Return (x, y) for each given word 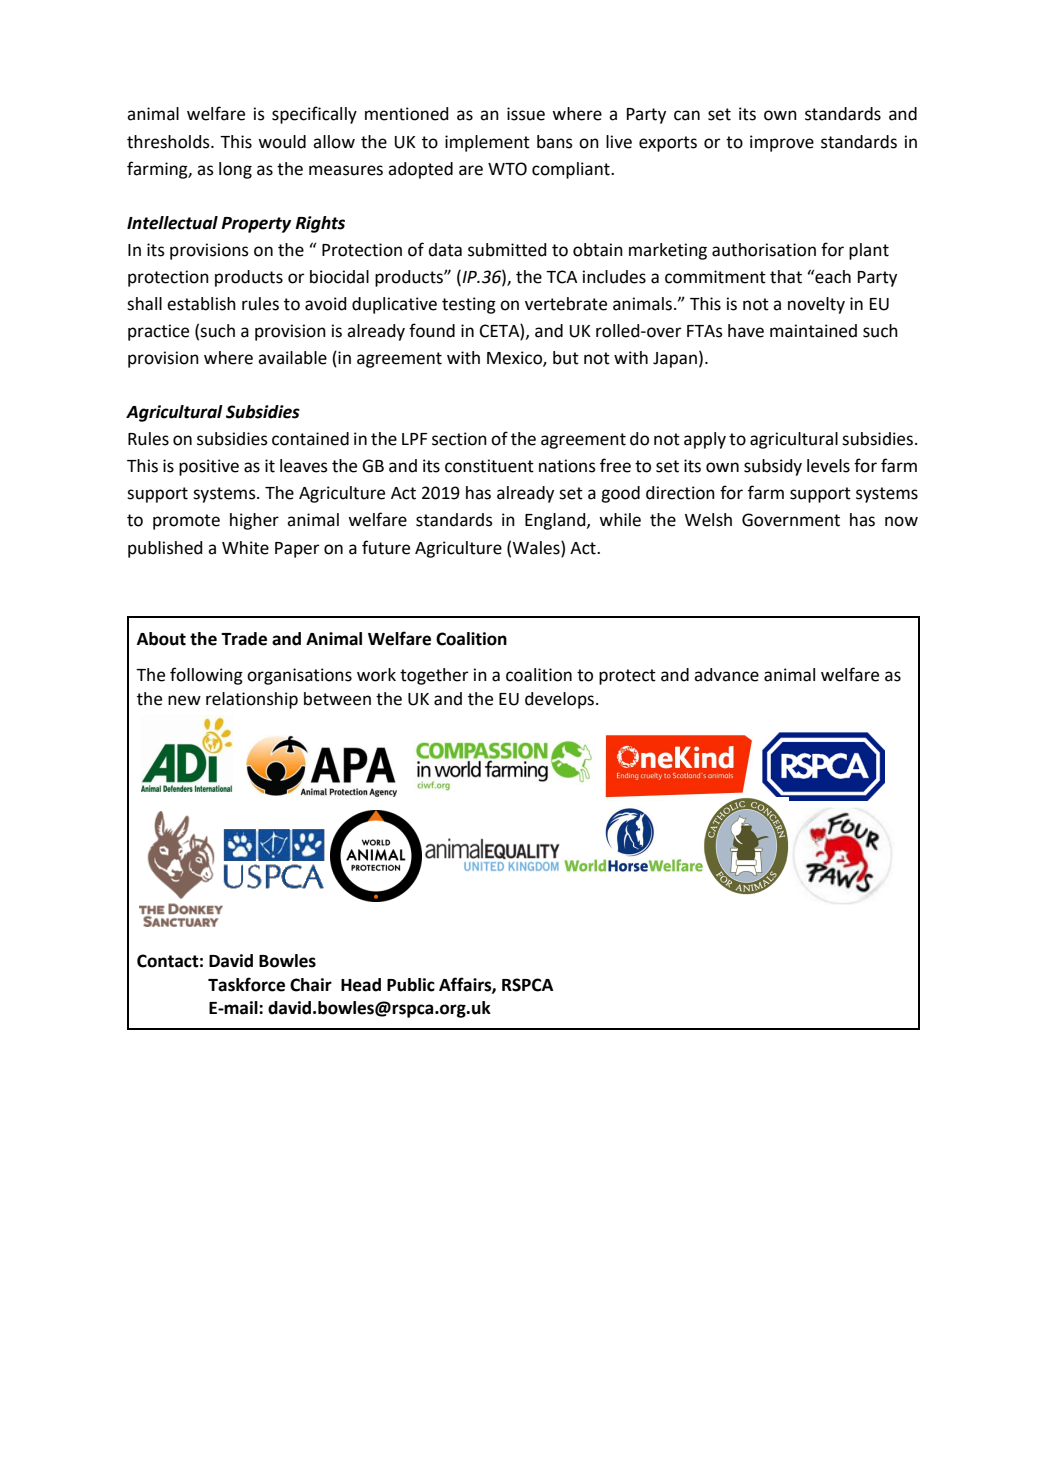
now (901, 521)
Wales (537, 548)
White (245, 548)
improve (782, 143)
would (282, 142)
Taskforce (246, 984)
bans (555, 142)
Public (411, 985)
